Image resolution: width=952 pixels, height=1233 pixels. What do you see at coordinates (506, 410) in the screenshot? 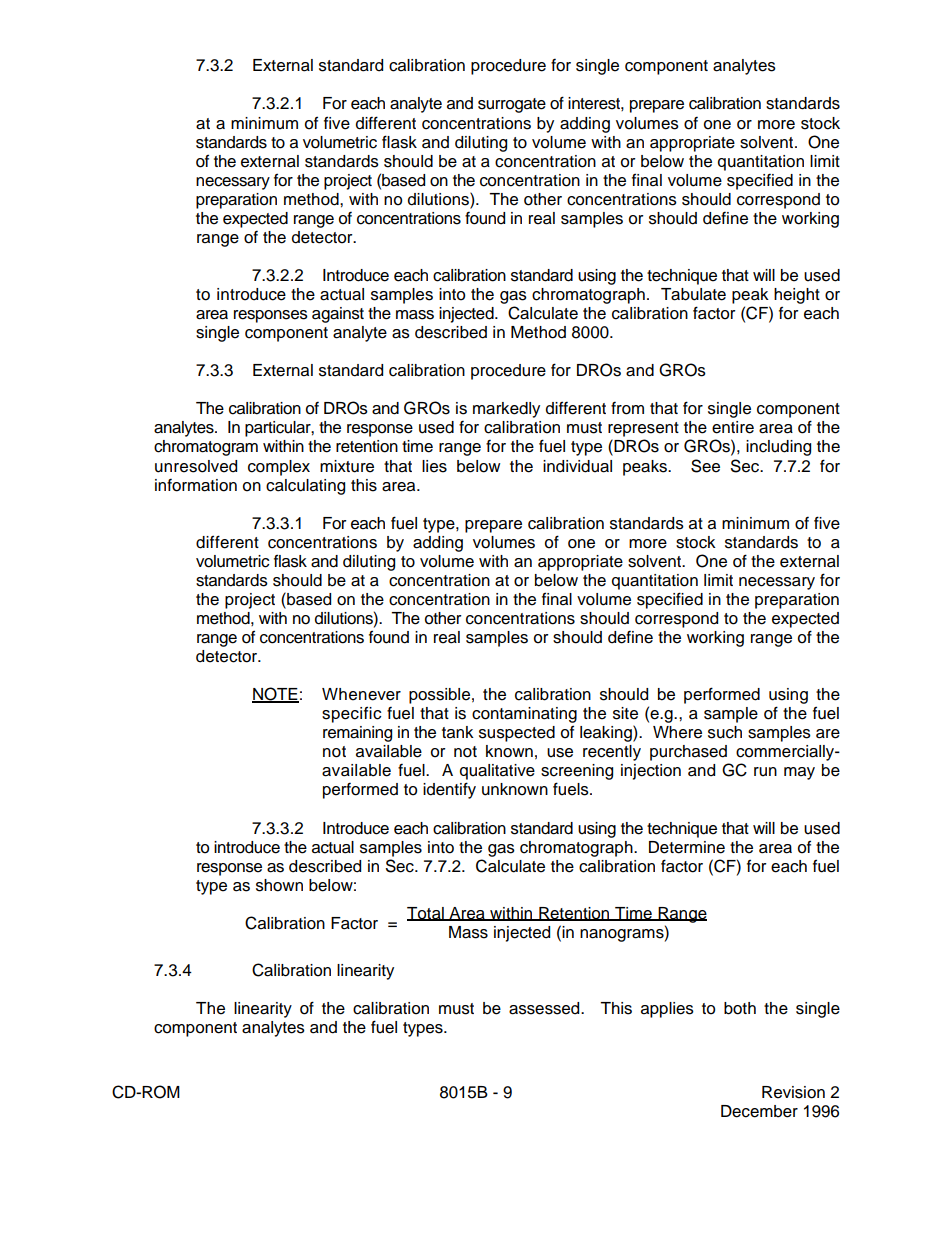
I see `markedly` at bounding box center [506, 410].
